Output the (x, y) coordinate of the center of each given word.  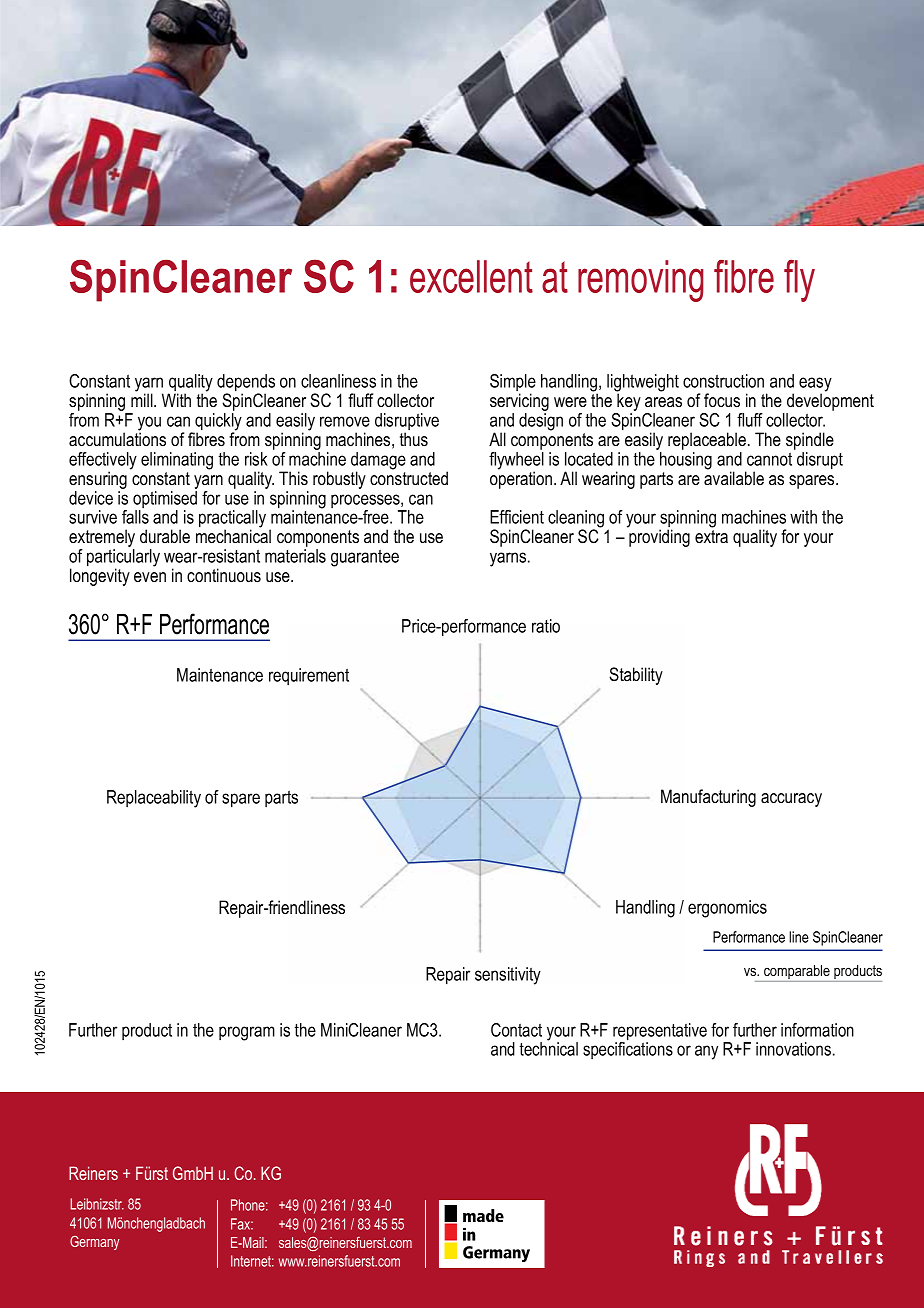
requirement (309, 676)
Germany (95, 1243)
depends (246, 384)
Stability (636, 676)
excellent (471, 276)
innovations (793, 1049)
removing (641, 281)
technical (548, 1048)
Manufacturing (708, 798)
